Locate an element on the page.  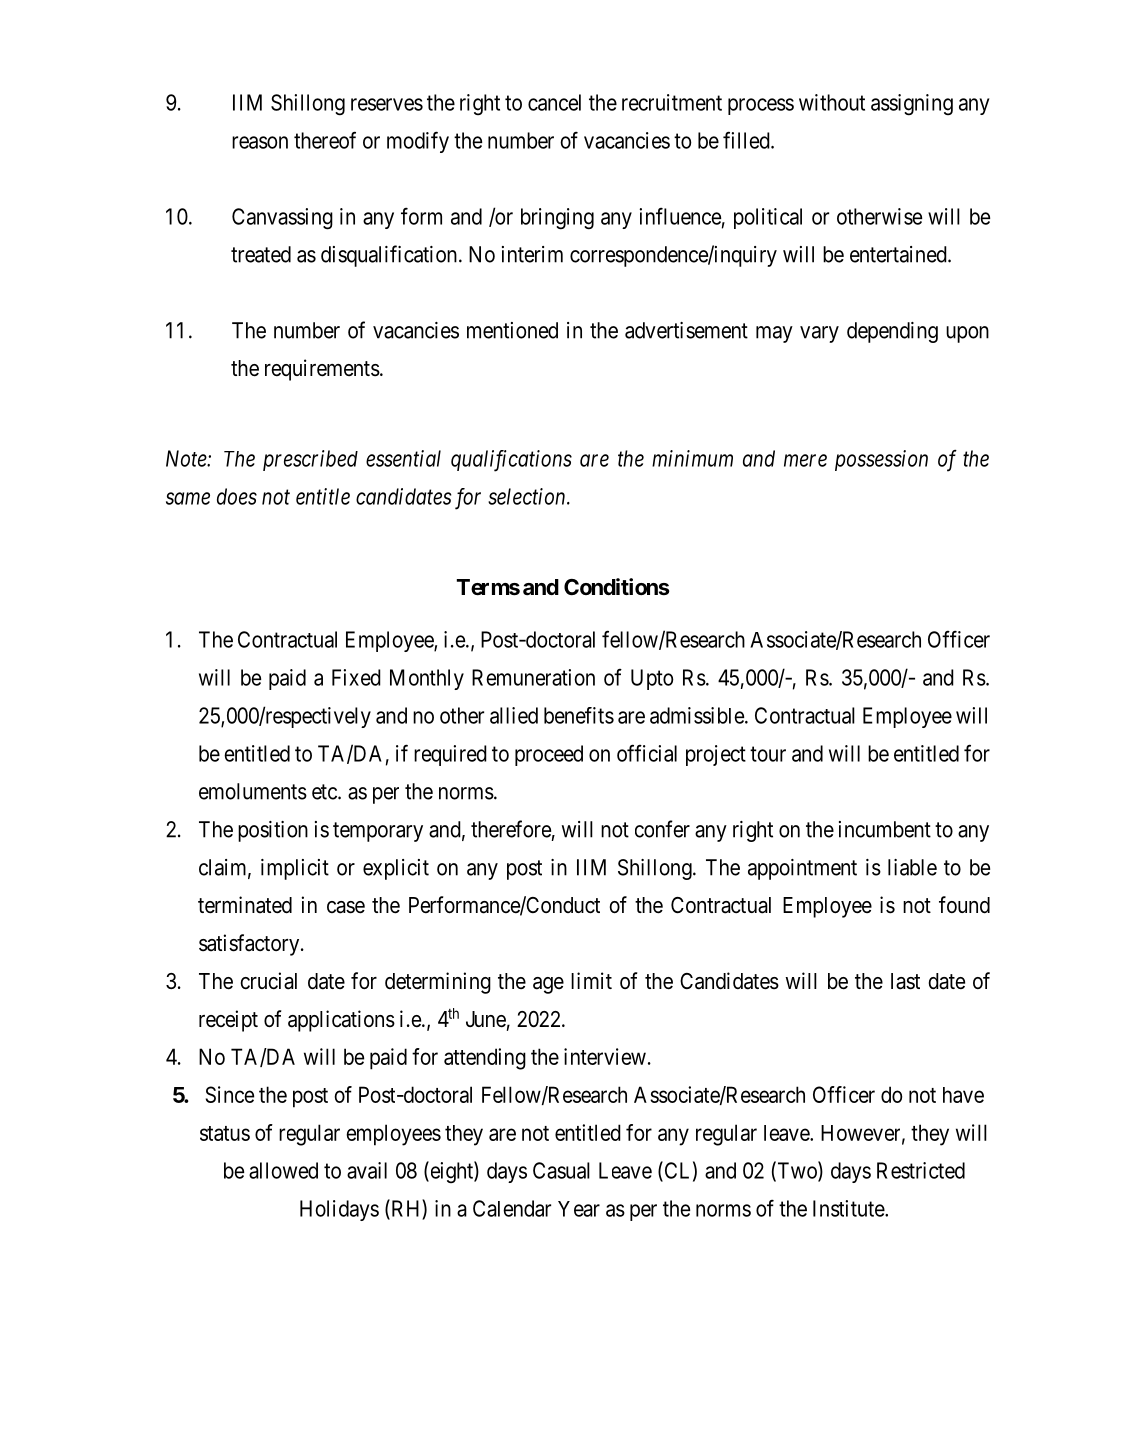
allowed is located at coordinates (283, 1170).
